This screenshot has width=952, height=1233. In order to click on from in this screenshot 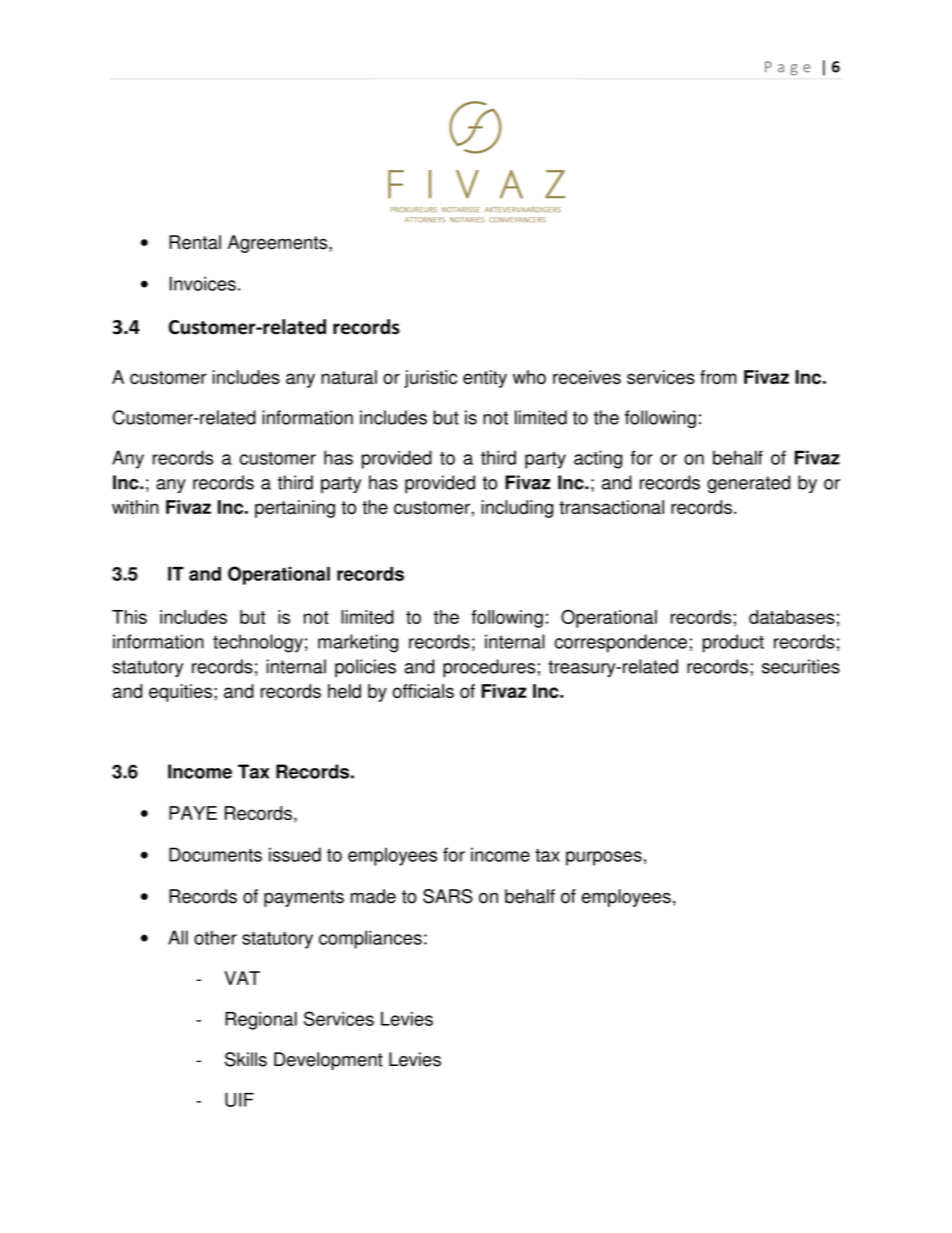, I will do `click(718, 377)`.
